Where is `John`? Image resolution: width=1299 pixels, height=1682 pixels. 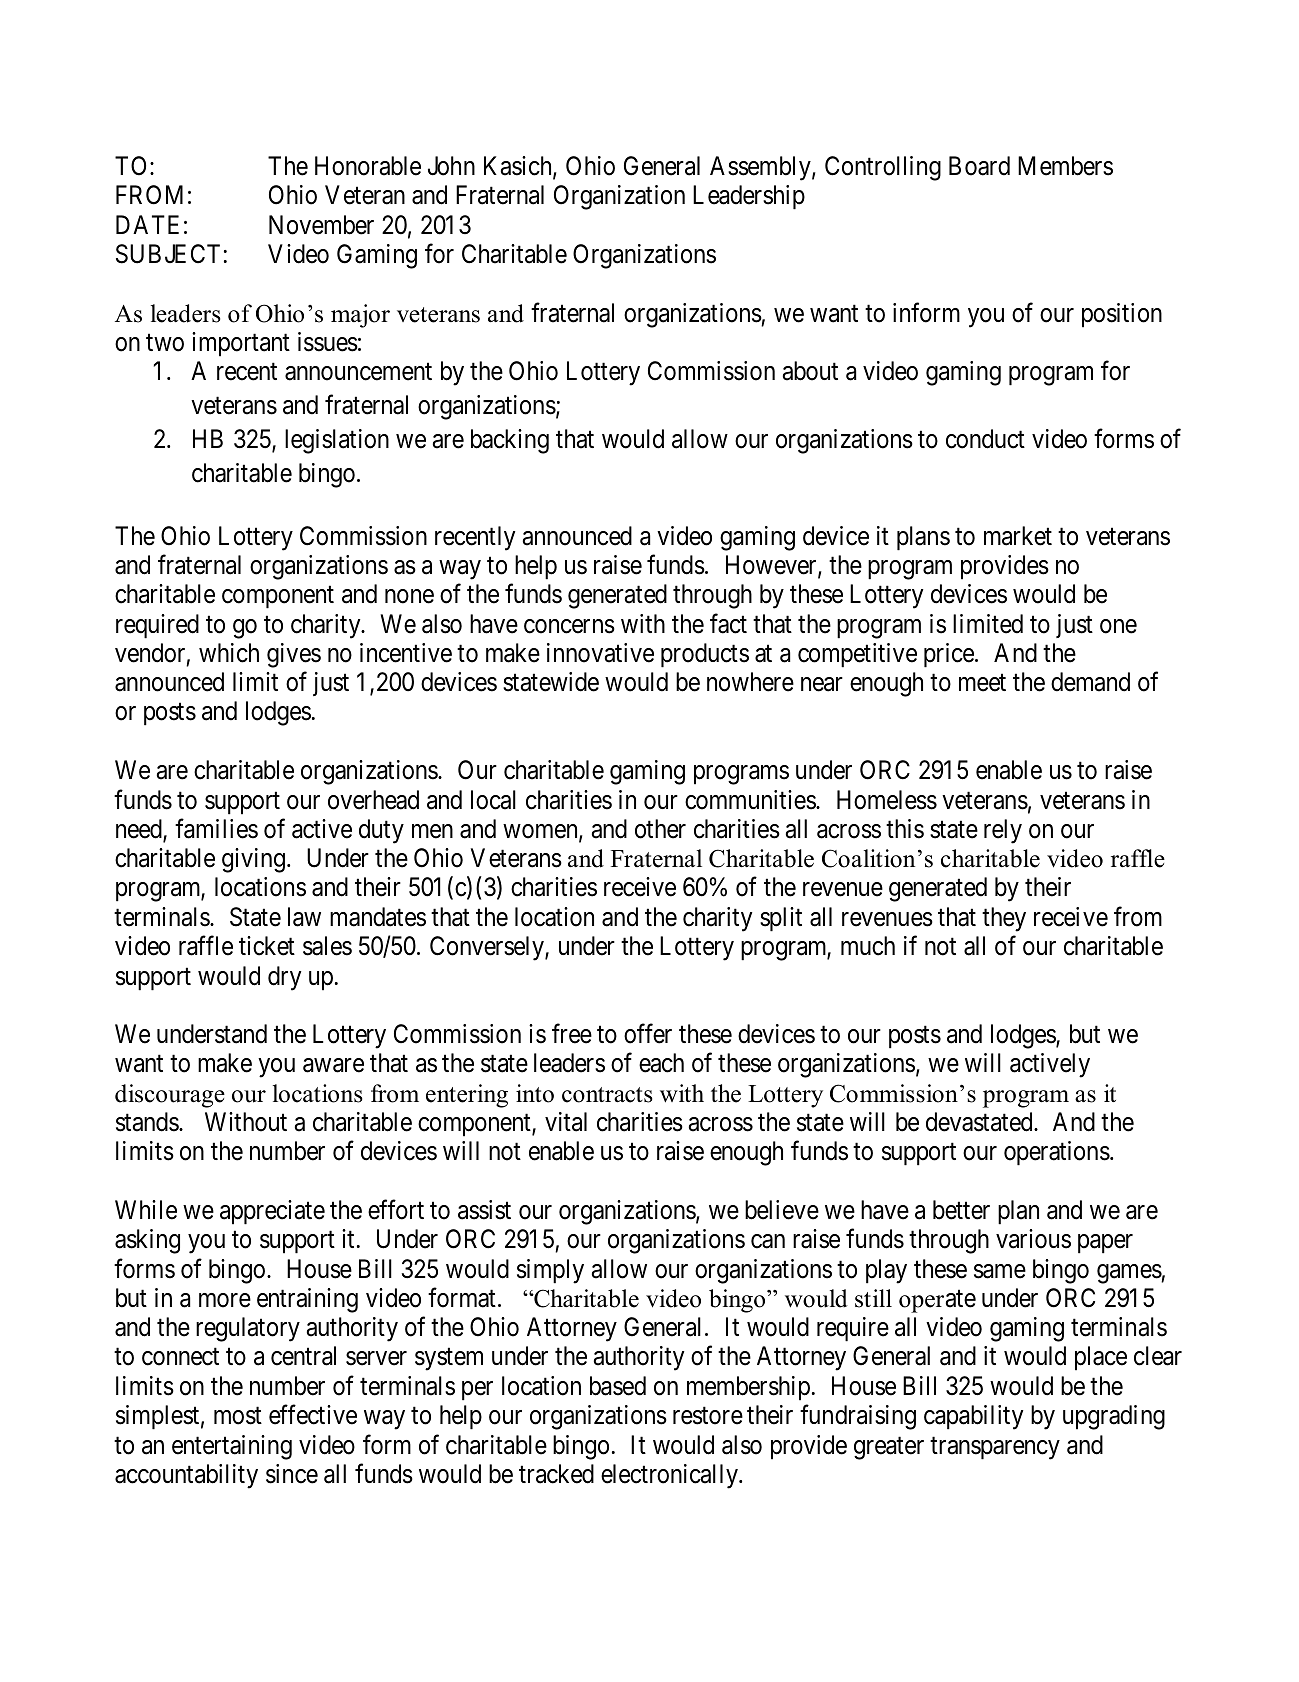 John is located at coordinates (451, 166).
